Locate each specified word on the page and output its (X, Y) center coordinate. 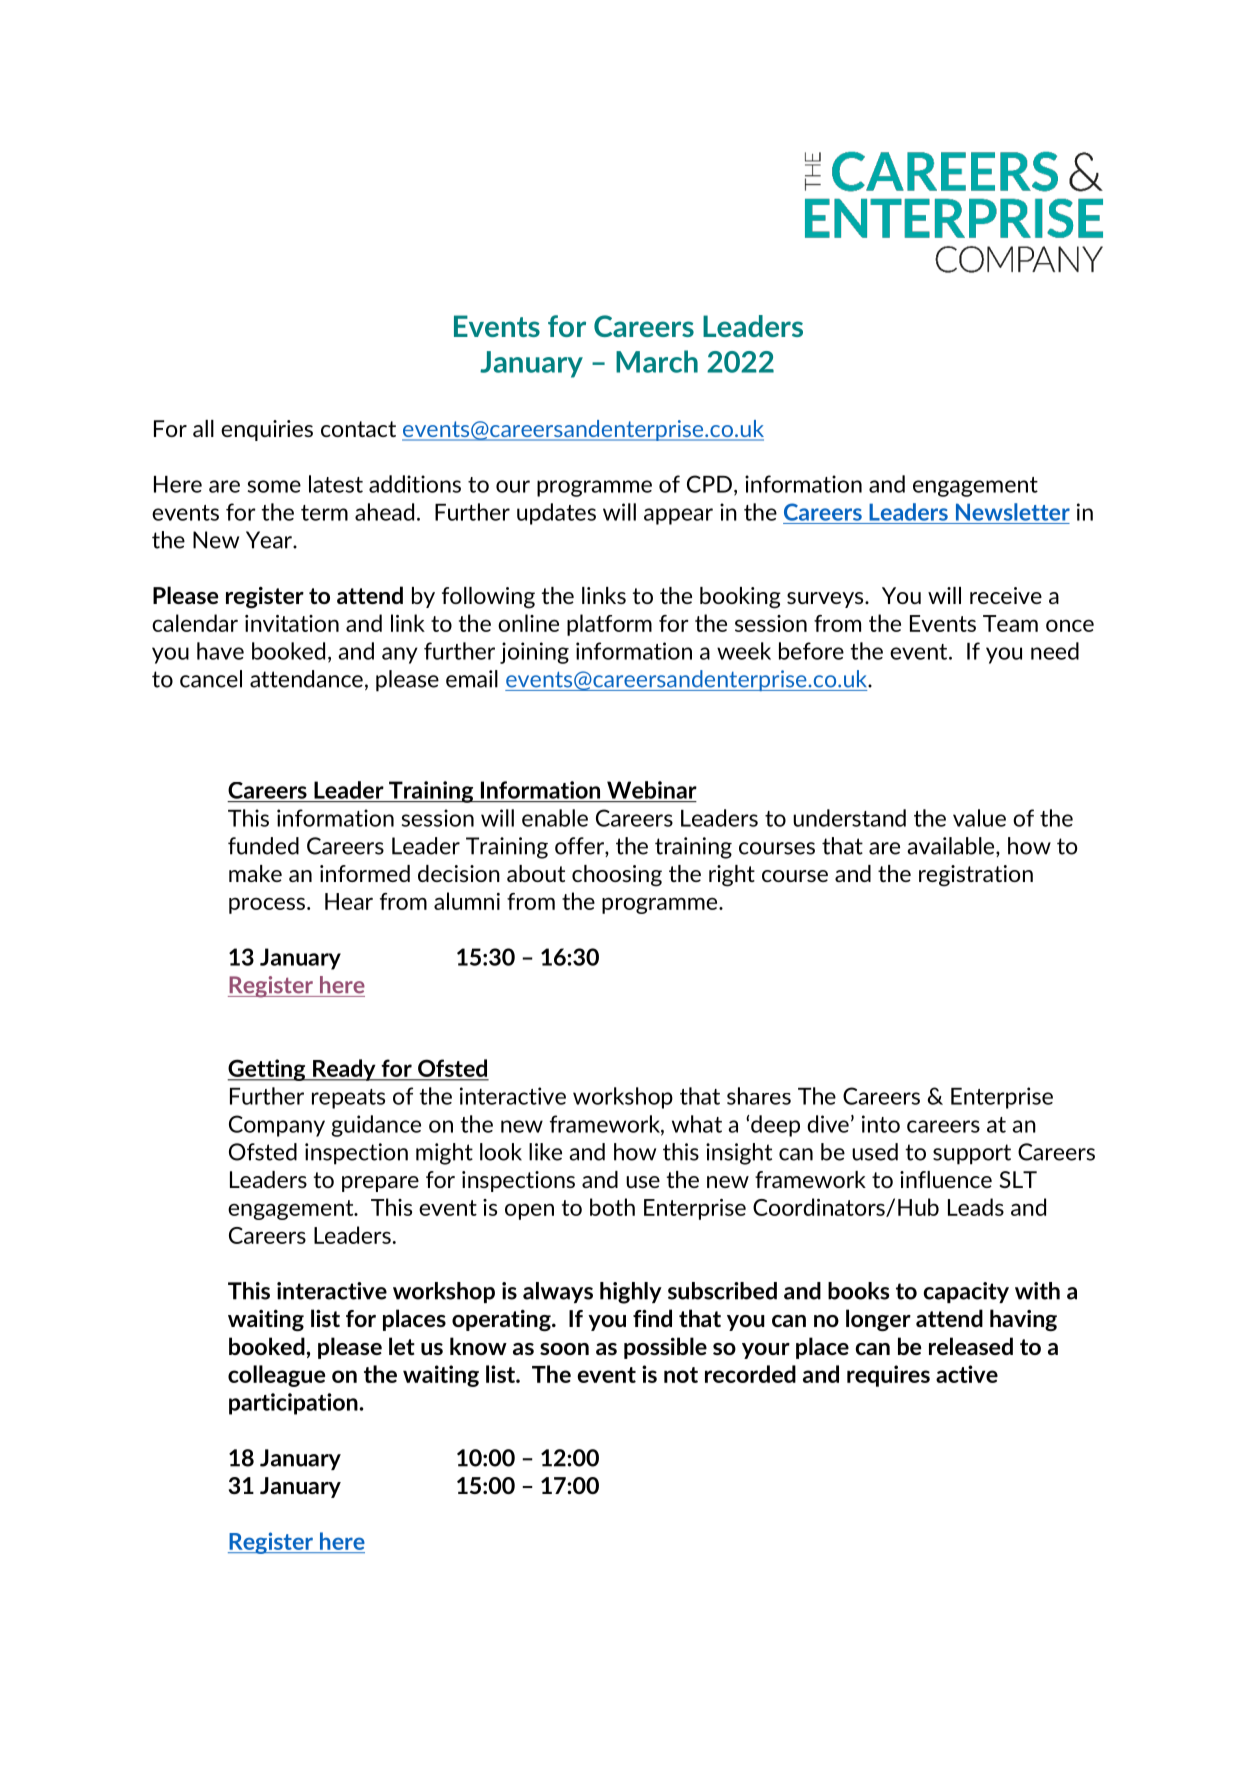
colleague (276, 1376)
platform (609, 625)
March (657, 361)
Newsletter (1013, 512)
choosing (617, 876)
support (972, 1154)
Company (277, 1126)
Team (1010, 623)
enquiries (267, 430)
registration (976, 876)
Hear (349, 901)
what (697, 1124)
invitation (292, 623)
